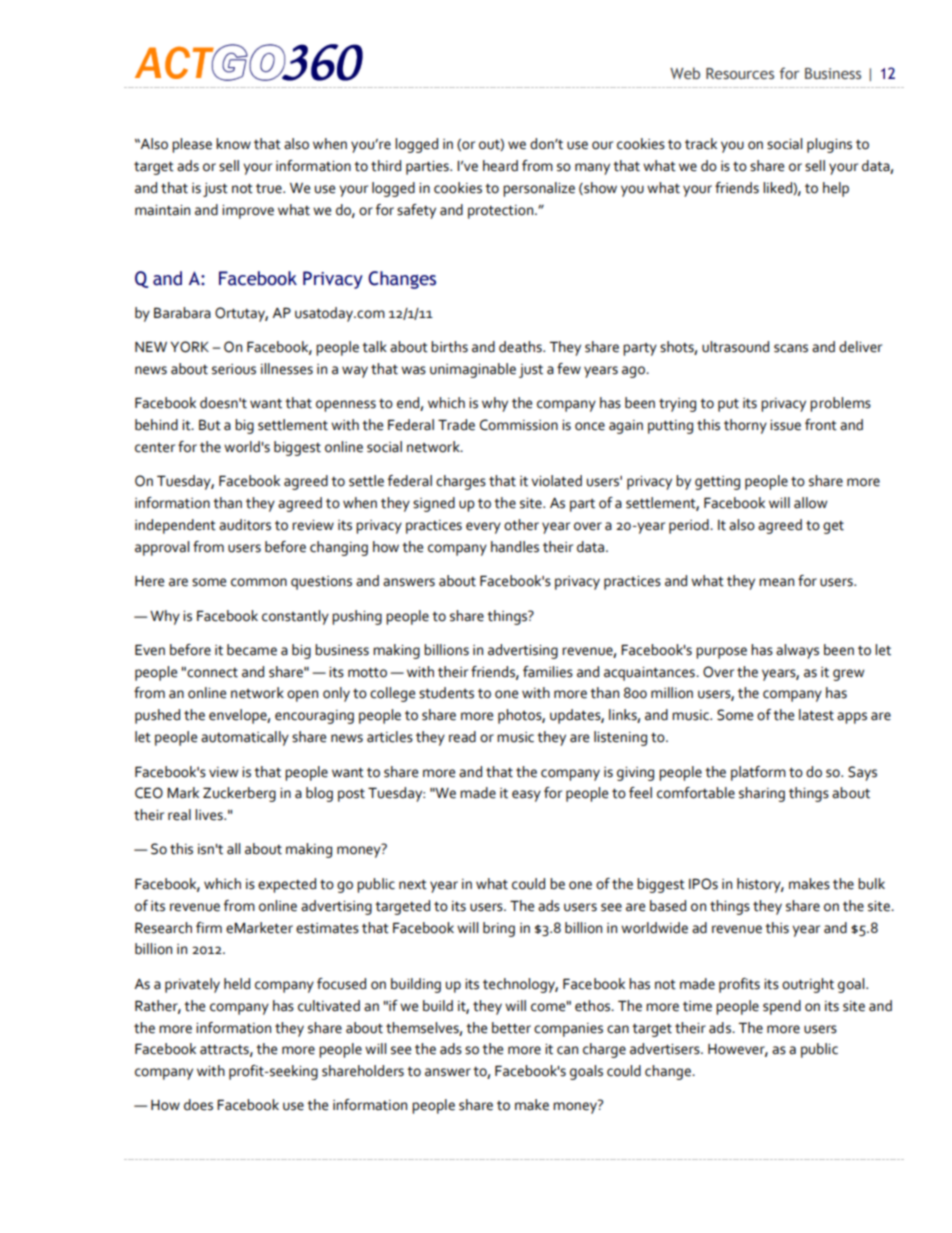 The image size is (952, 1233). What do you see at coordinates (776, 582) in the page?
I see `mean` at bounding box center [776, 582].
